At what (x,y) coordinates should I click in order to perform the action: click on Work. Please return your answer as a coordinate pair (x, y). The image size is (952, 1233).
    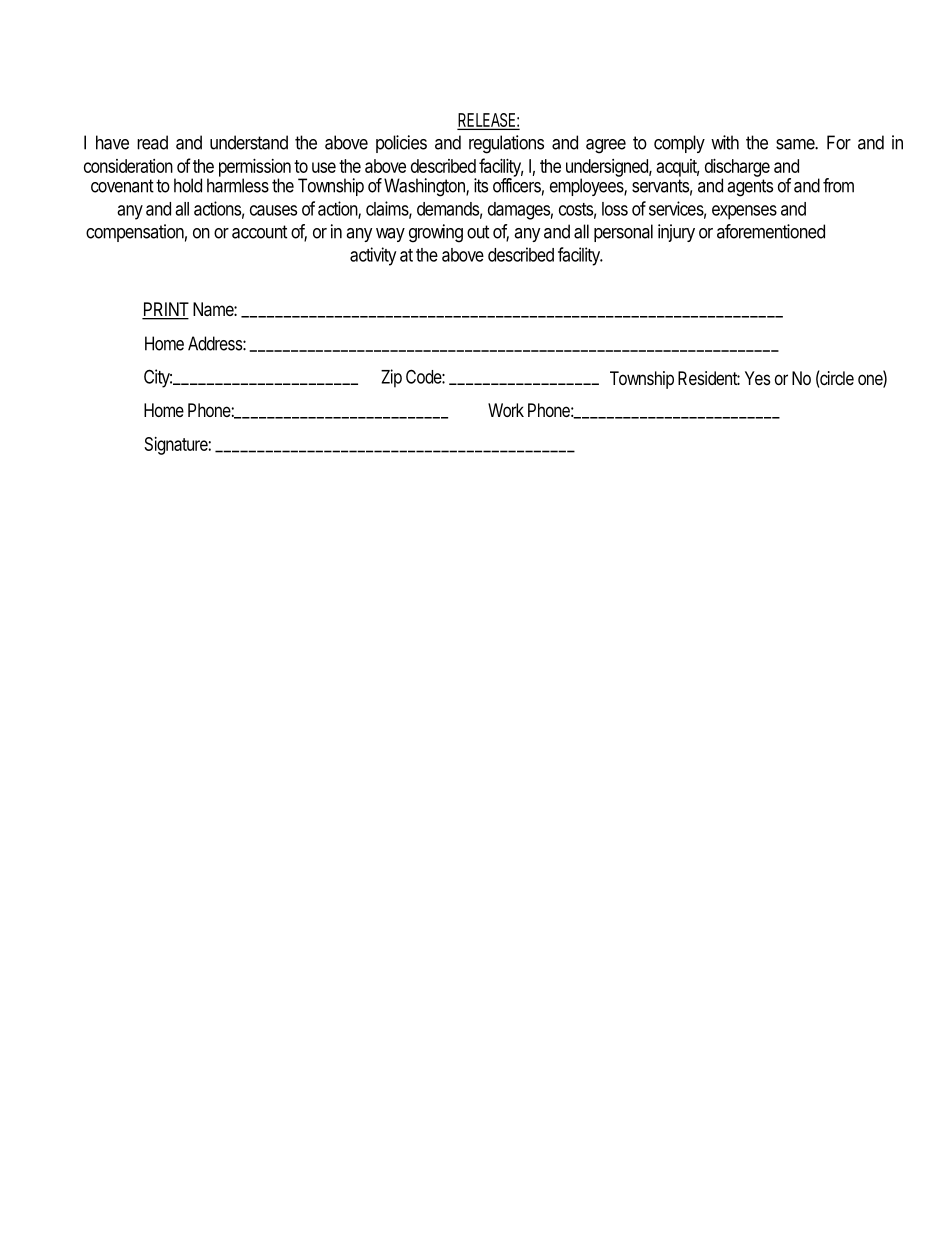
    Looking at the image, I should click on (506, 410).
